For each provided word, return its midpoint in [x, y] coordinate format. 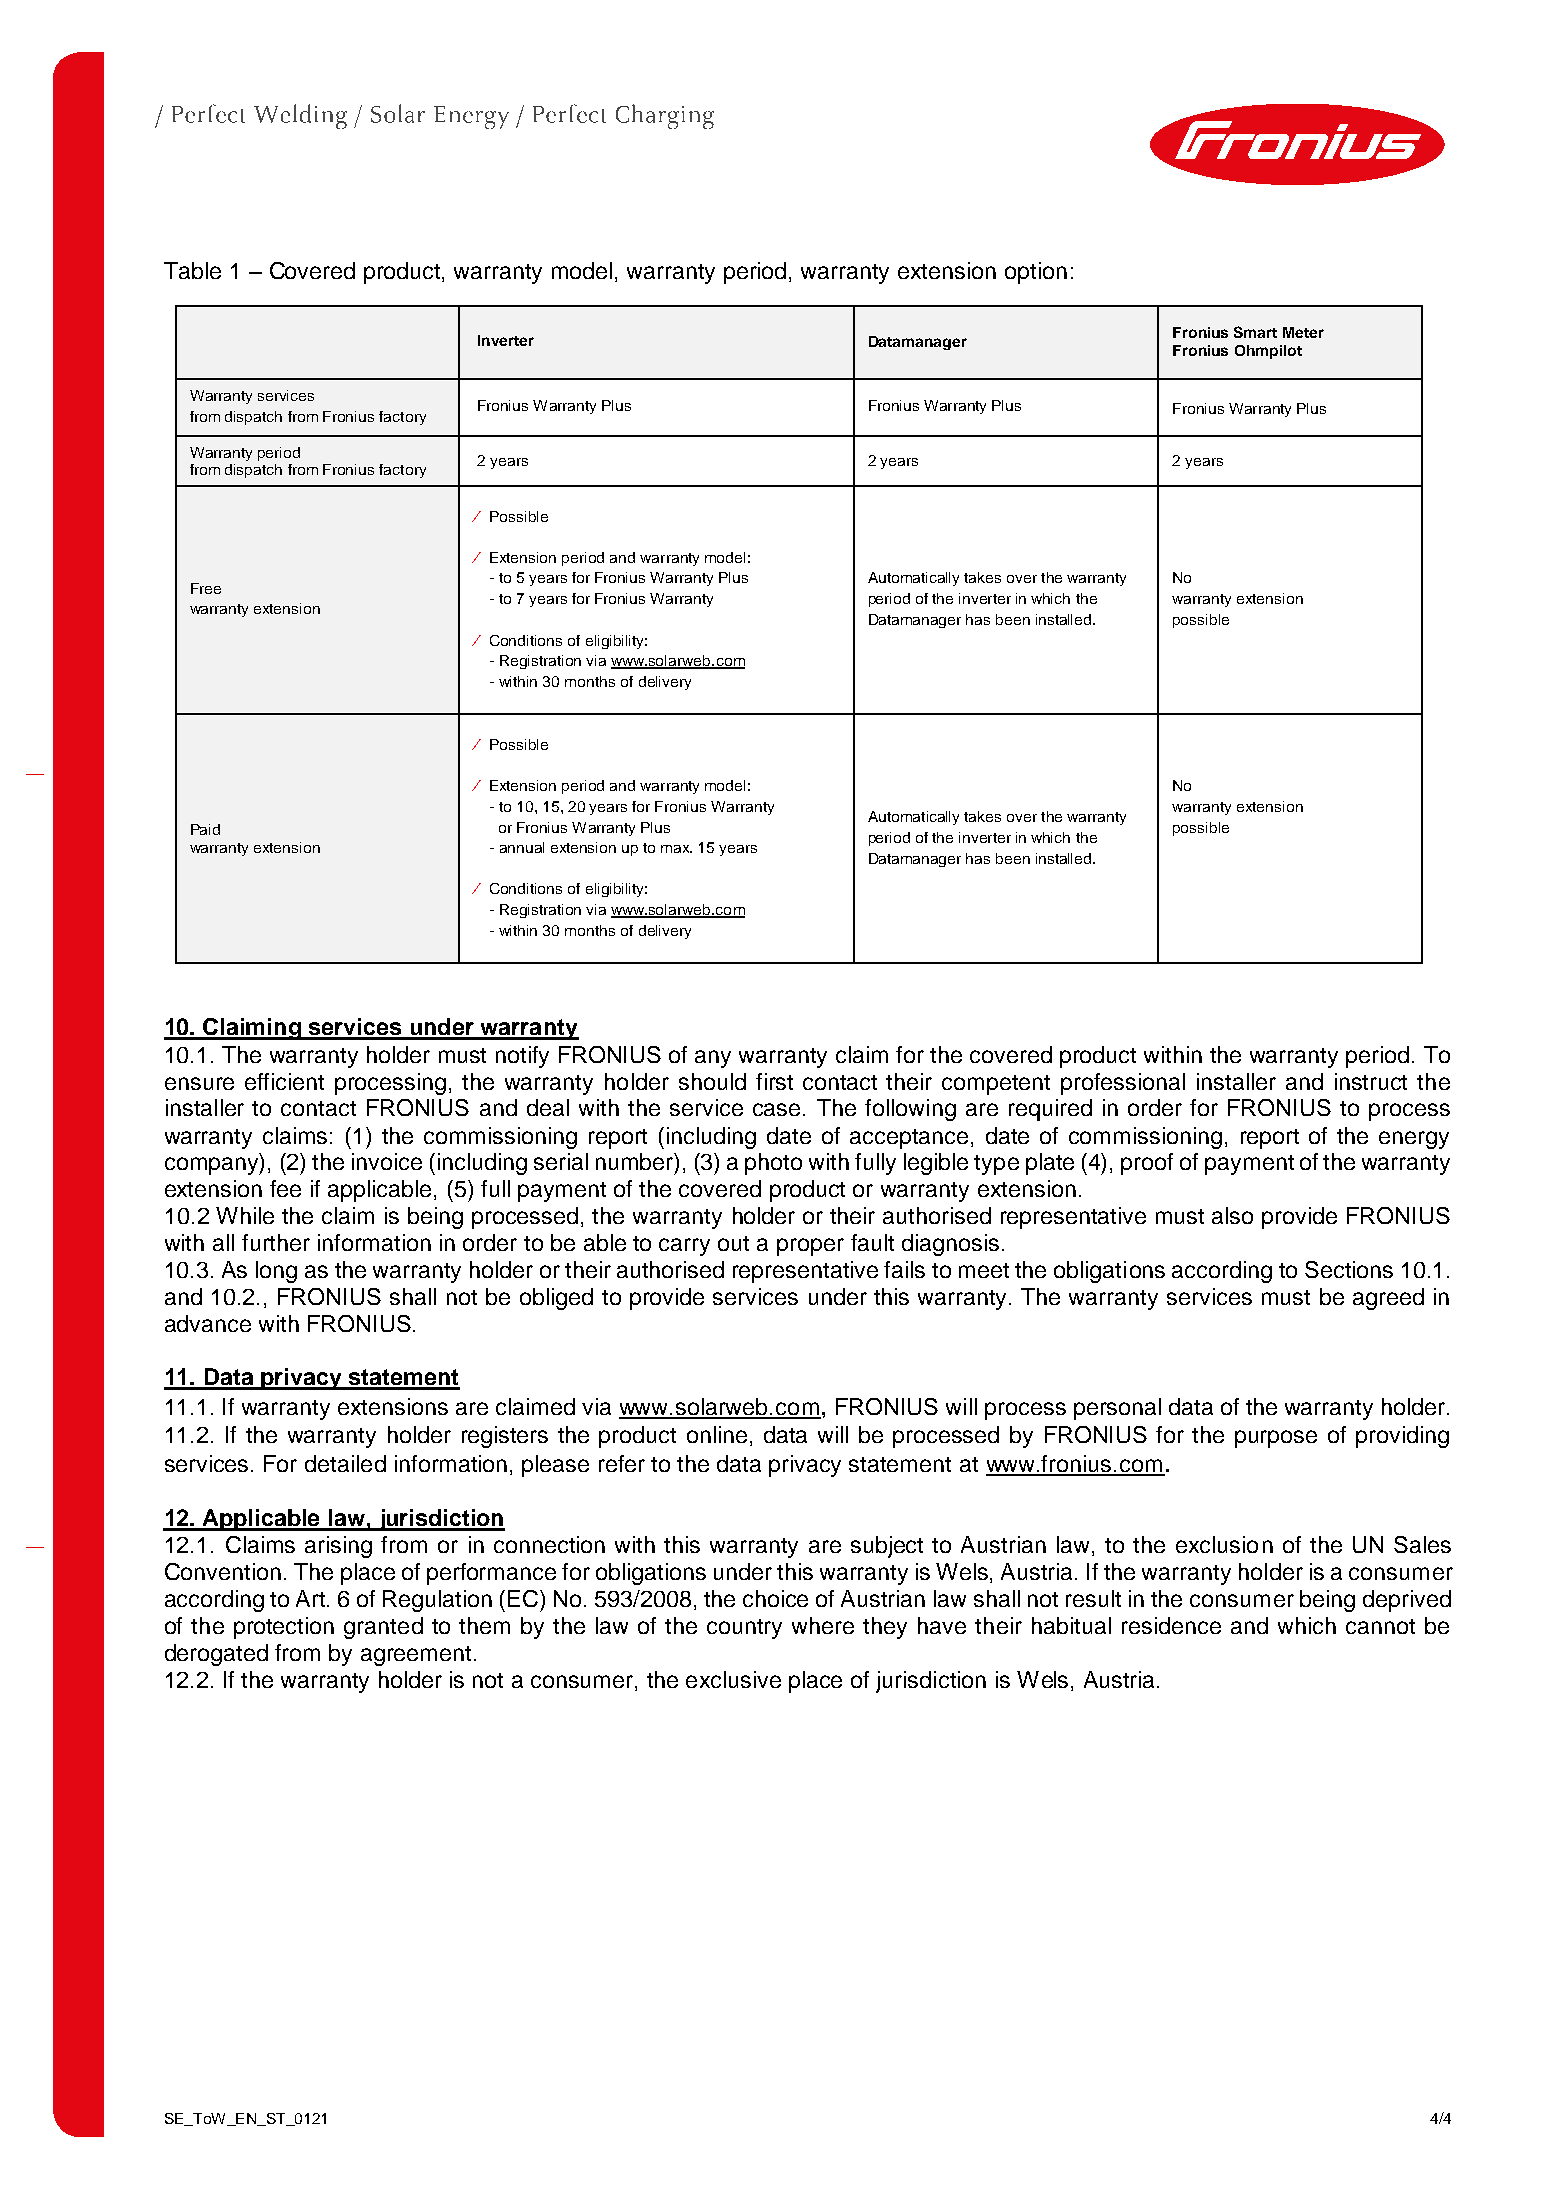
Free [206, 588]
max [676, 849]
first [774, 1081]
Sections [1349, 1269]
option [1036, 273]
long [276, 1272]
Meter [1303, 332]
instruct [1371, 1081]
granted [383, 1628]
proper [810, 1247]
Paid [205, 829]
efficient [284, 1081]
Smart [1255, 332]
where [823, 1625]
